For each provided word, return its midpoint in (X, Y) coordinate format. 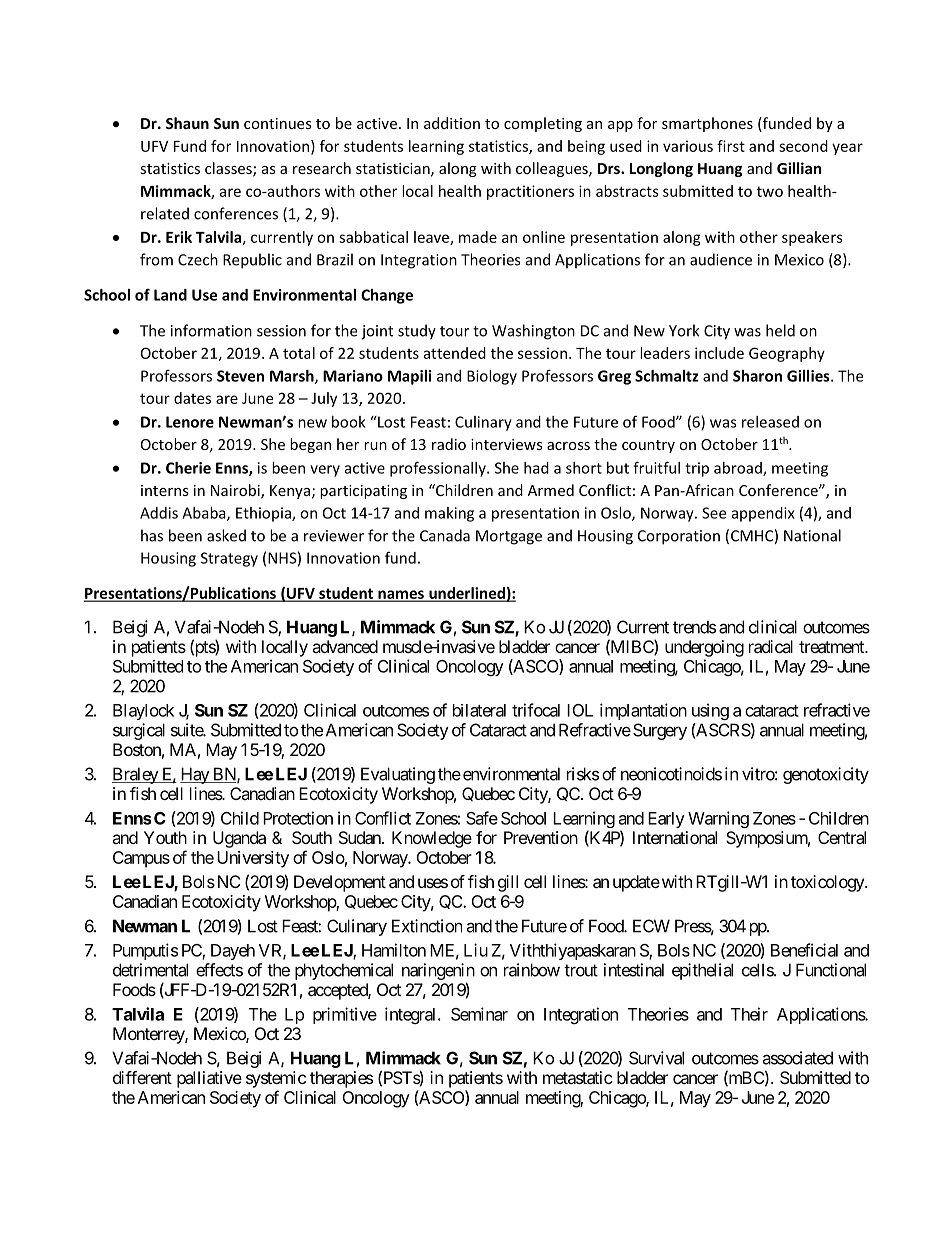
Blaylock (143, 712)
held (780, 330)
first (731, 146)
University (253, 859)
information (211, 330)
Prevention (541, 837)
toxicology (828, 883)
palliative (209, 1079)
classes (229, 169)
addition (452, 123)
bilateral (479, 710)
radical (771, 646)
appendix (763, 514)
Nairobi (236, 491)
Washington (533, 332)
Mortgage (509, 537)
